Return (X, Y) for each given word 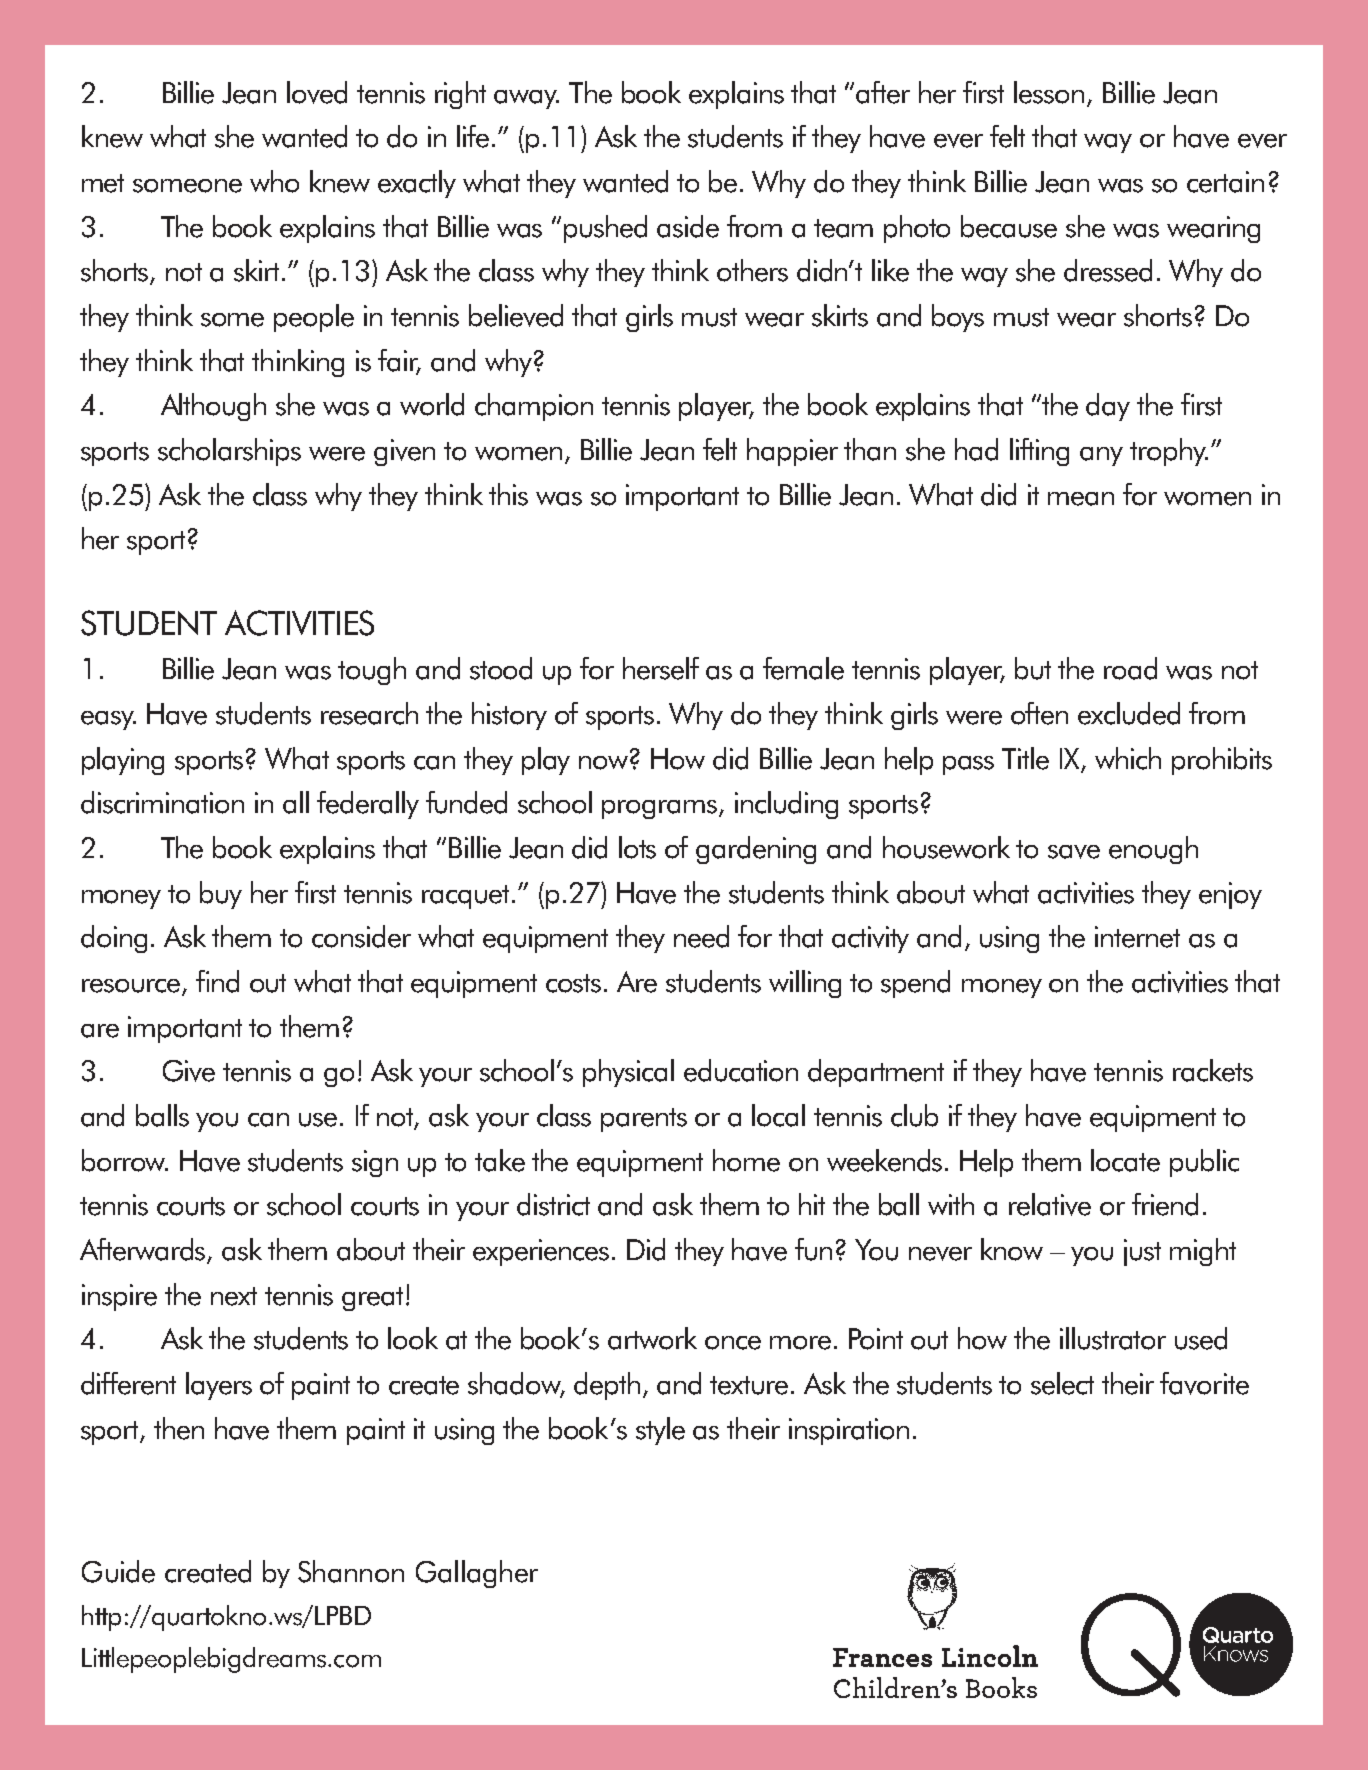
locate (1125, 1160)
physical (628, 1073)
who (274, 181)
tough (372, 671)
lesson (1049, 92)
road (1130, 668)
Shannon (351, 1571)
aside (688, 226)
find (217, 981)
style (660, 1431)
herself (661, 668)
